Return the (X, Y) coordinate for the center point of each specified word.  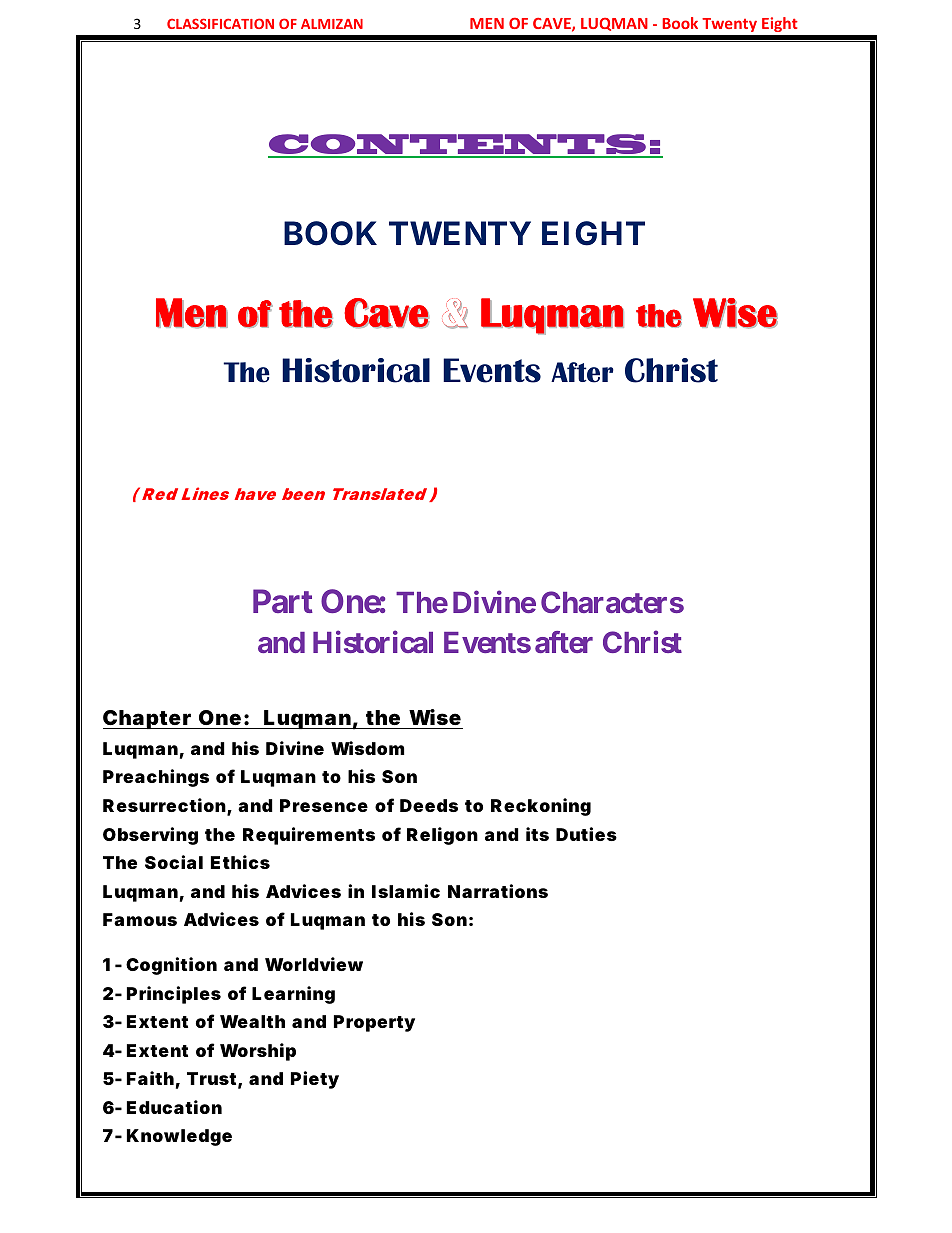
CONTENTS (458, 145)
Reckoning (541, 807)
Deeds (429, 805)
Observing (150, 836)
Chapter (149, 719)
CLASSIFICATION (220, 23)
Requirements (309, 836)
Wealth (252, 1021)
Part (283, 601)
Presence (324, 805)
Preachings (156, 778)
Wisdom (367, 748)
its (537, 834)
